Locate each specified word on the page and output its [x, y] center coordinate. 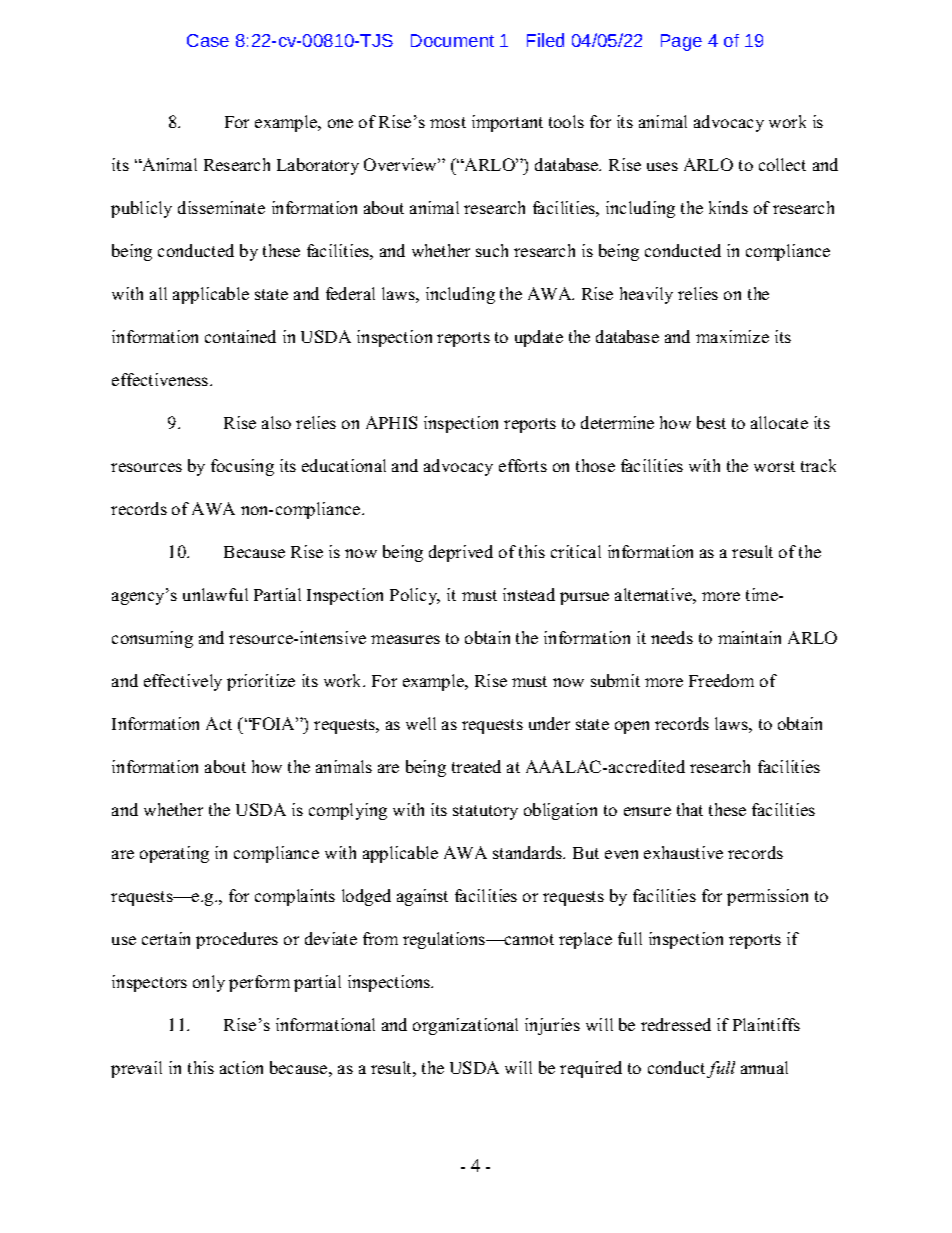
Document [452, 40]
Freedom [721, 680]
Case [208, 40]
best [711, 422]
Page [681, 42]
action [241, 1067]
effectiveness [161, 379]
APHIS [391, 422]
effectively [183, 682]
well [421, 723]
